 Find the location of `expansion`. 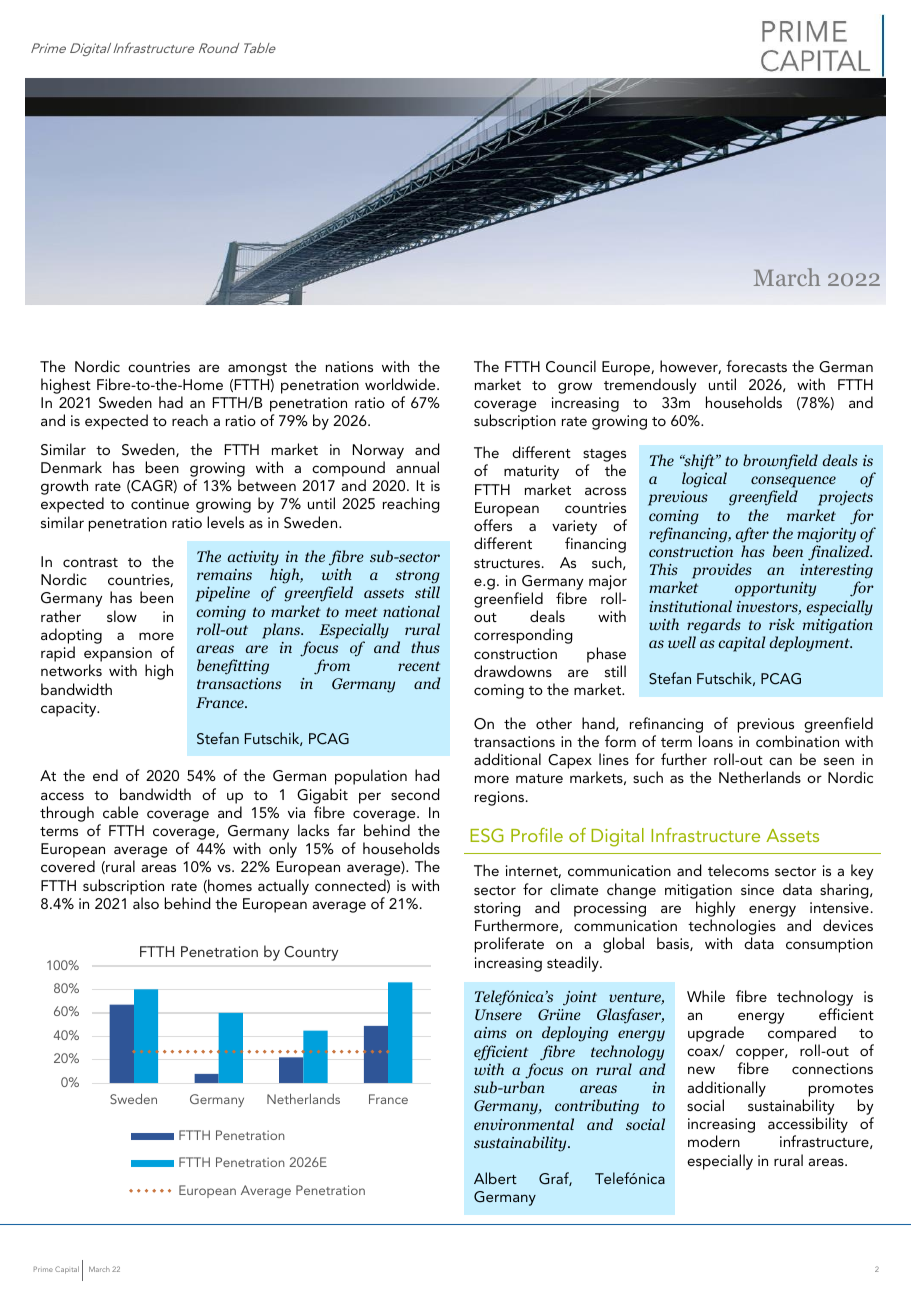

expansion is located at coordinates (118, 656).
